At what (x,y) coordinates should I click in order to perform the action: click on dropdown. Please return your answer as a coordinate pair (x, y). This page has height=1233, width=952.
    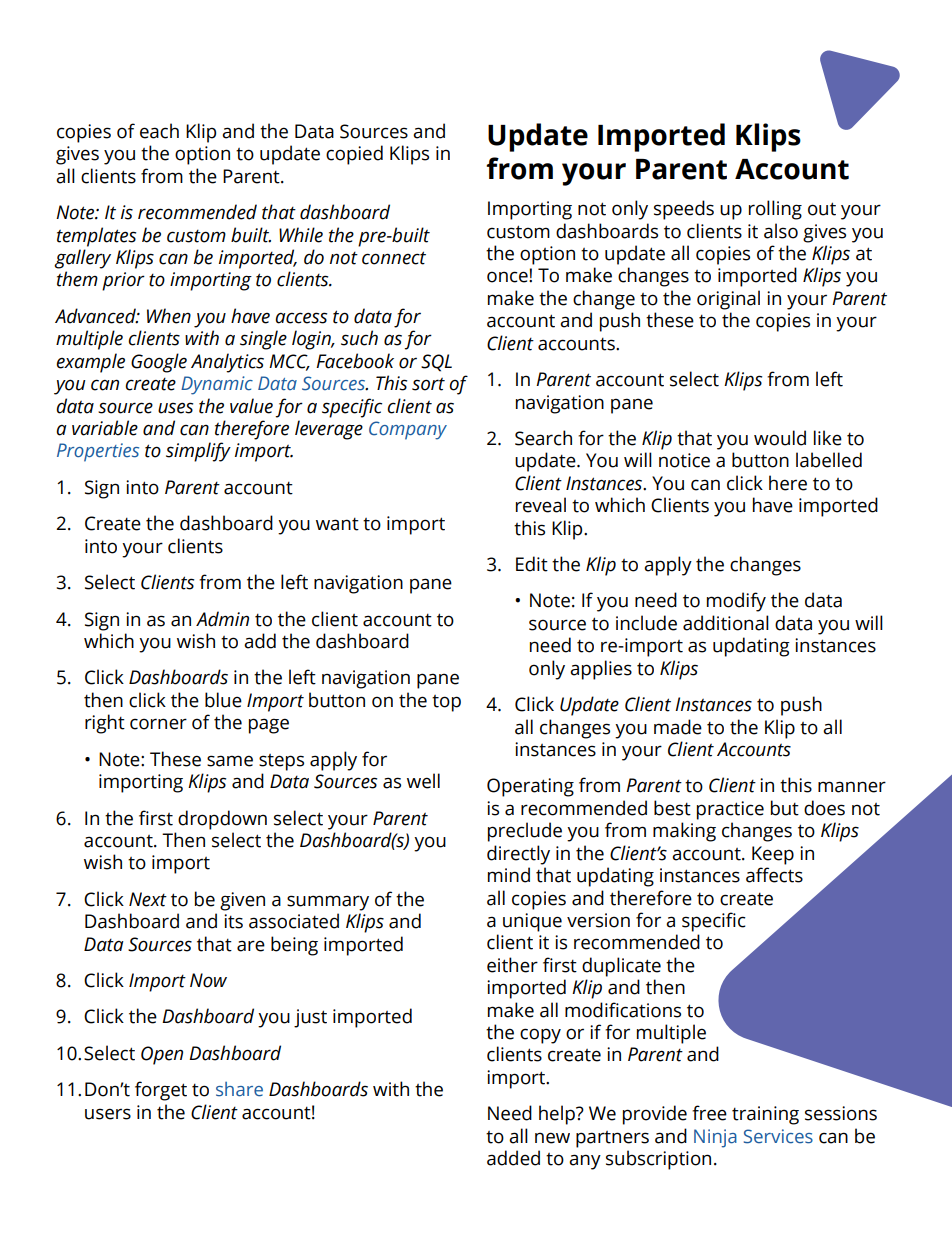
    Looking at the image, I should click on (222, 820).
